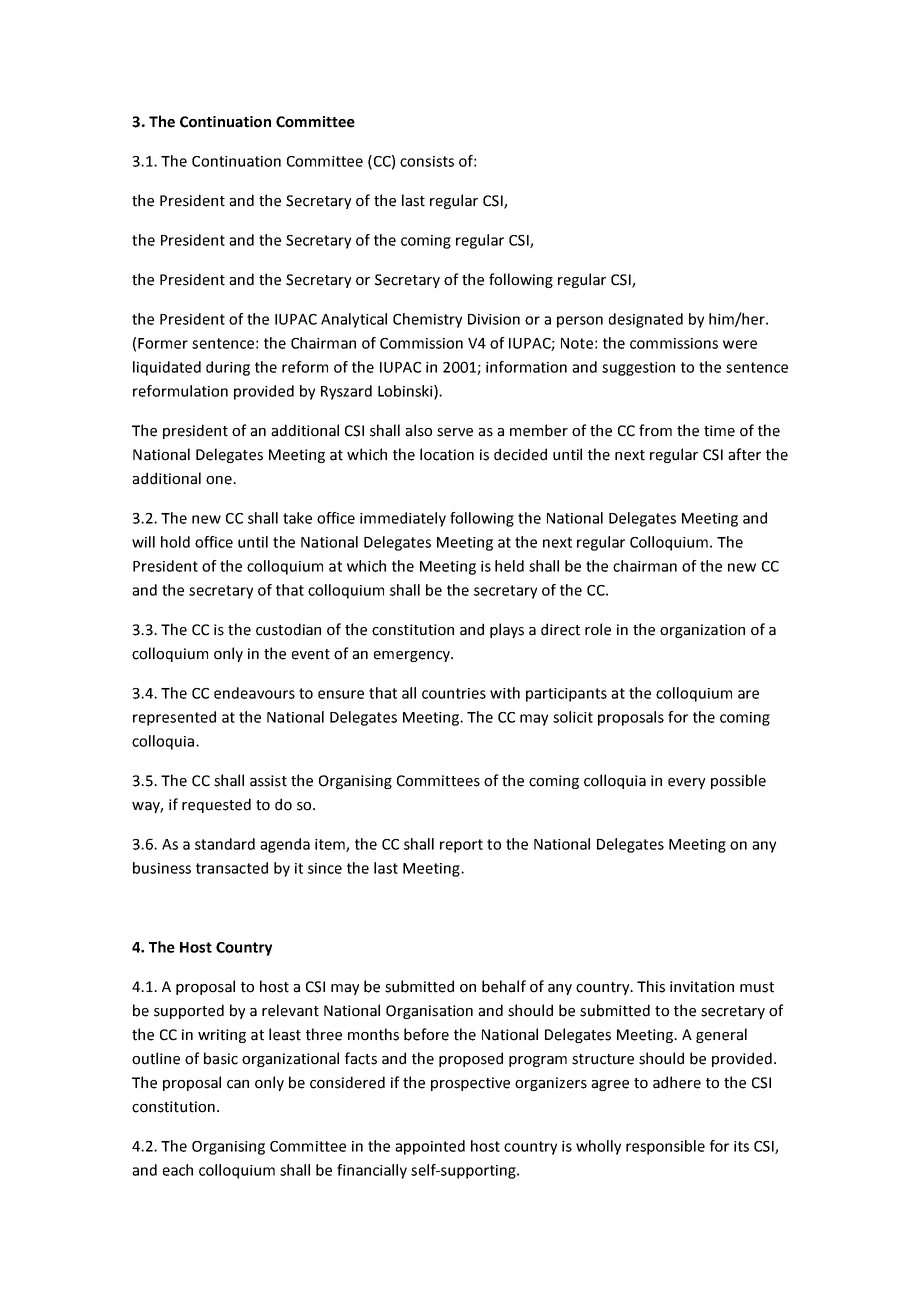 Image resolution: width=924 pixels, height=1308 pixels. What do you see at coordinates (430, 1147) in the document?
I see `appointed` at bounding box center [430, 1147].
